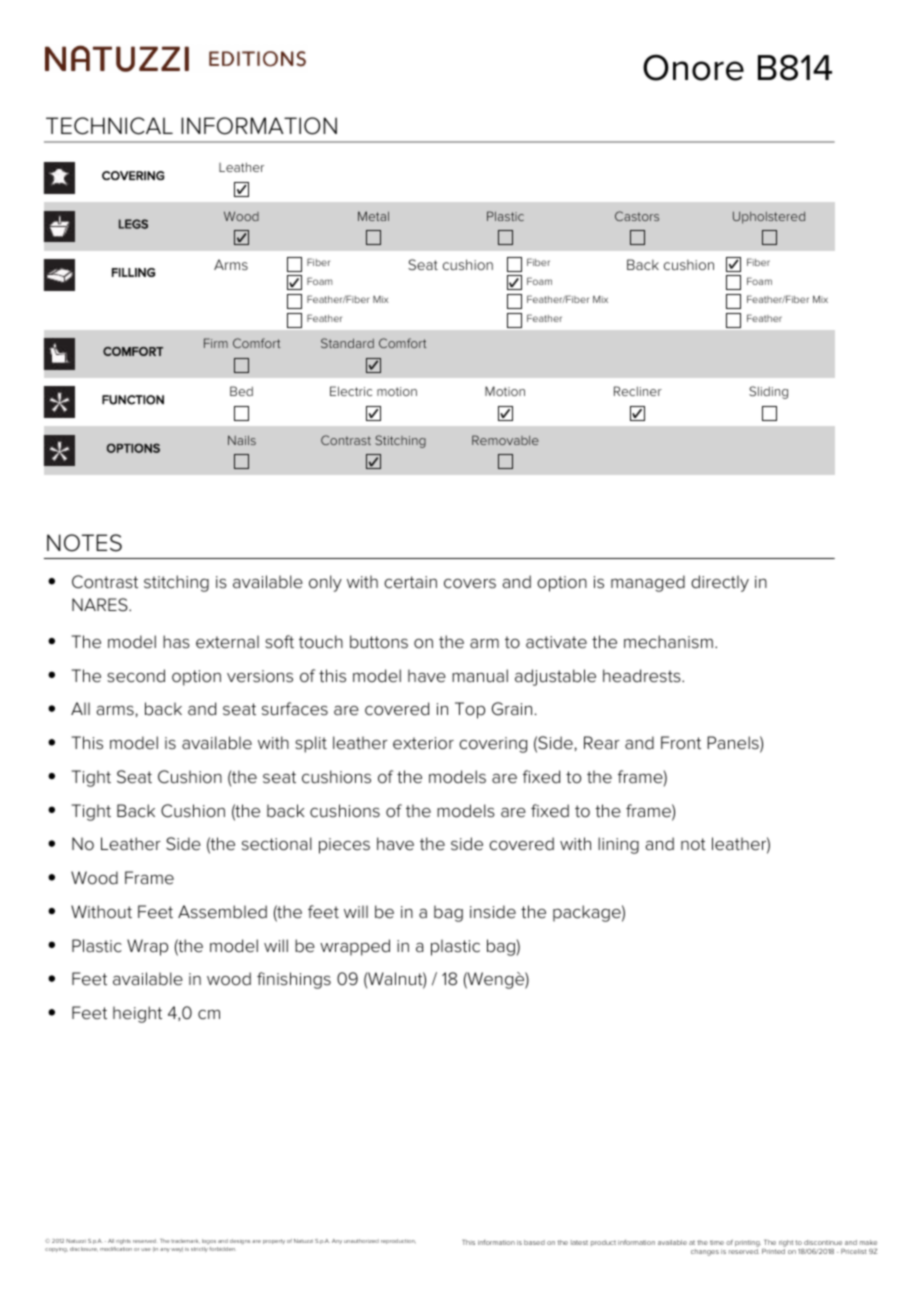 The image size is (924, 1307). I want to click on second, so click(136, 676).
